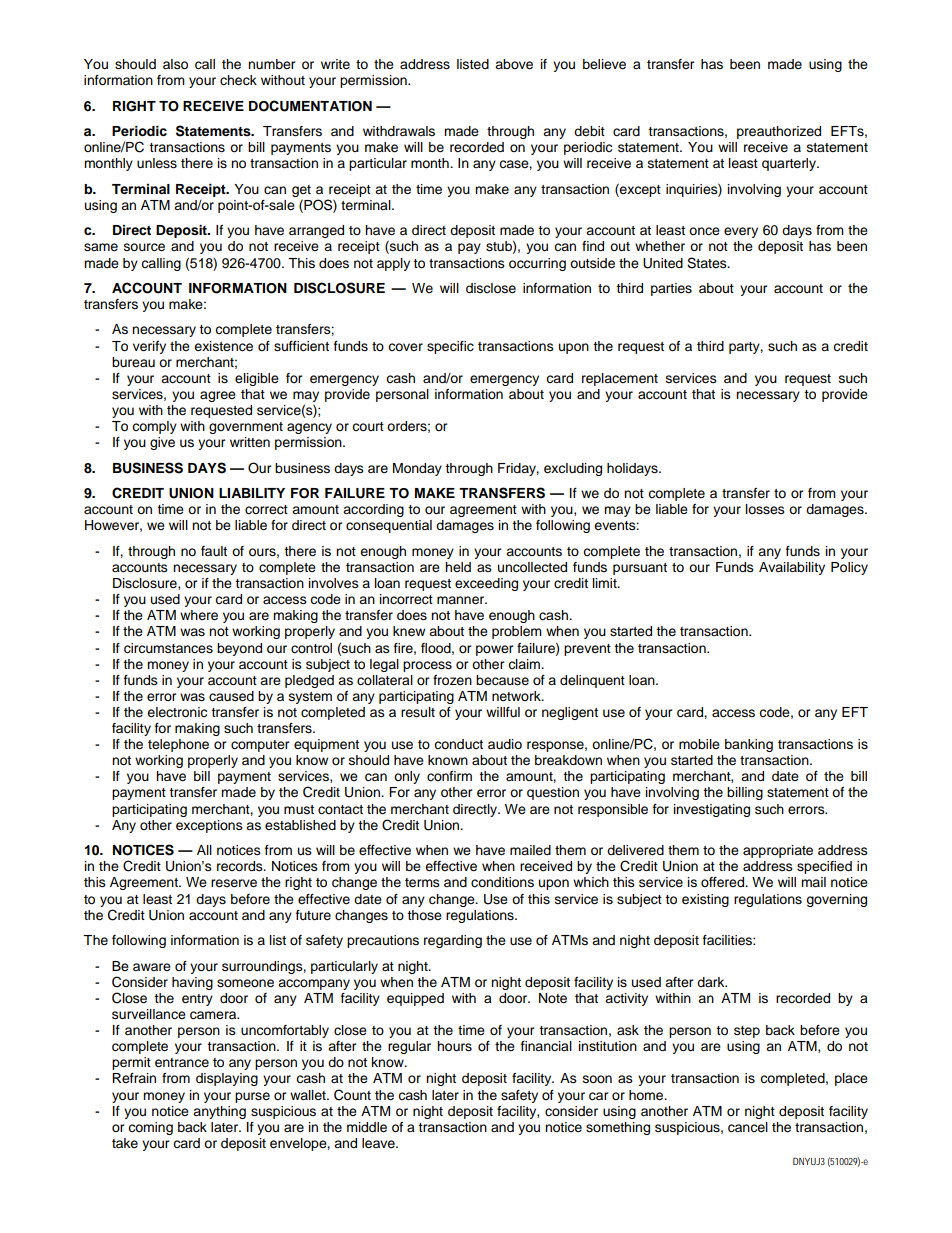  What do you see at coordinates (748, 1127) in the screenshot?
I see `cancel` at bounding box center [748, 1127].
